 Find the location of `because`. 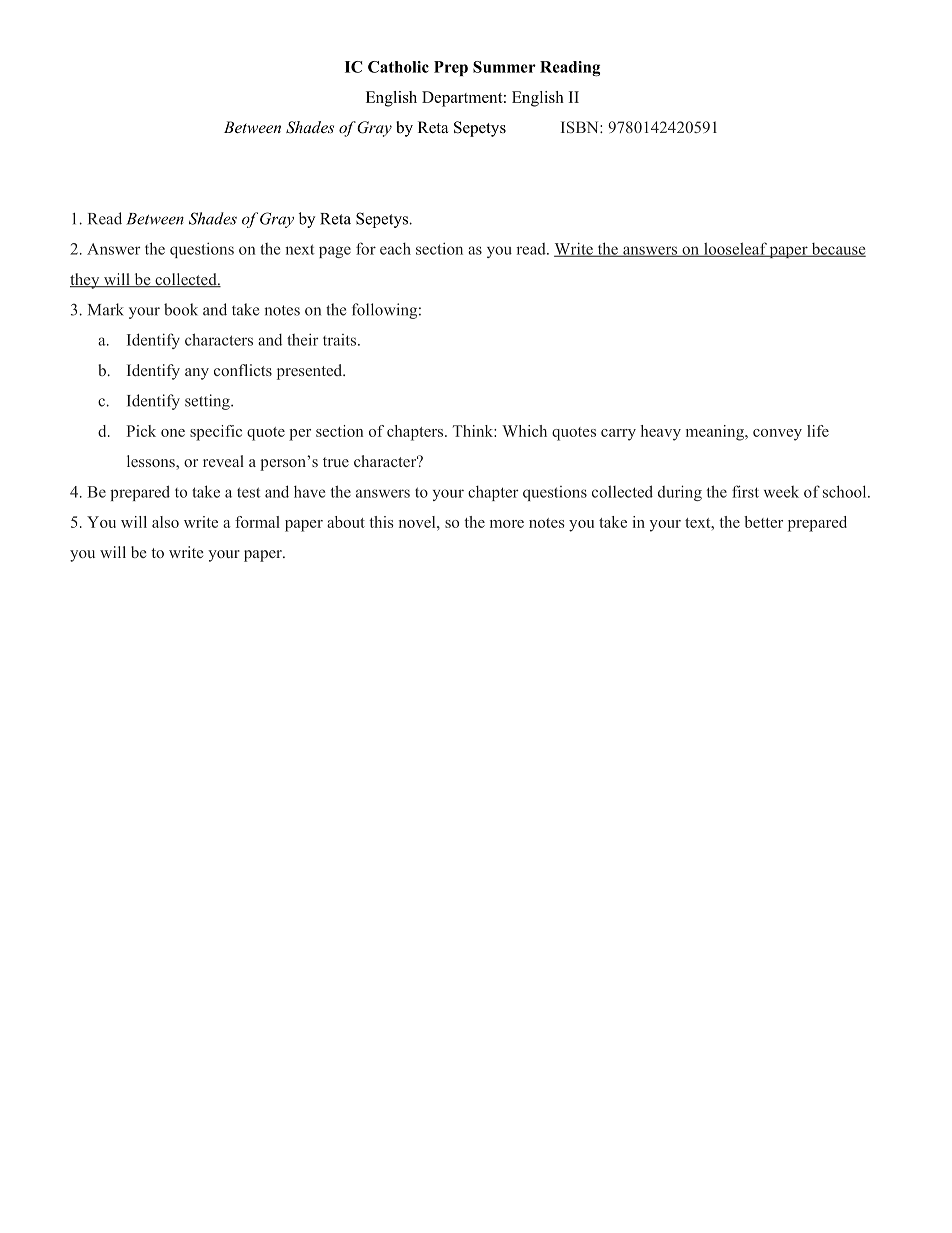

because is located at coordinates (837, 250).
